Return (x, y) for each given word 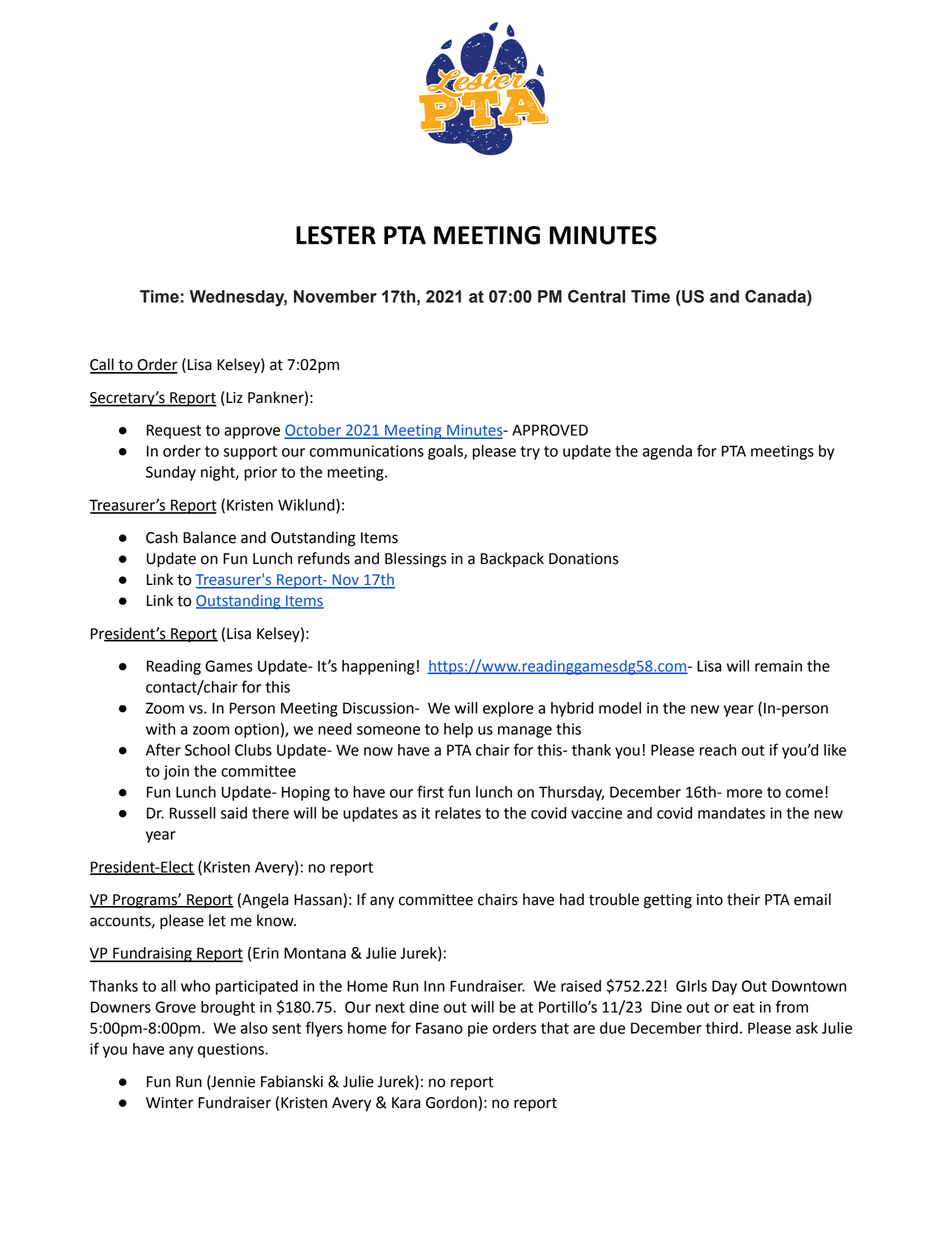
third (722, 1028)
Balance (209, 537)
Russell (193, 813)
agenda (667, 452)
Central (596, 296)
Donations (584, 559)
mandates (731, 813)
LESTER (336, 235)
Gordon (451, 1102)
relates (458, 813)
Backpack (512, 559)
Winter (170, 1103)
